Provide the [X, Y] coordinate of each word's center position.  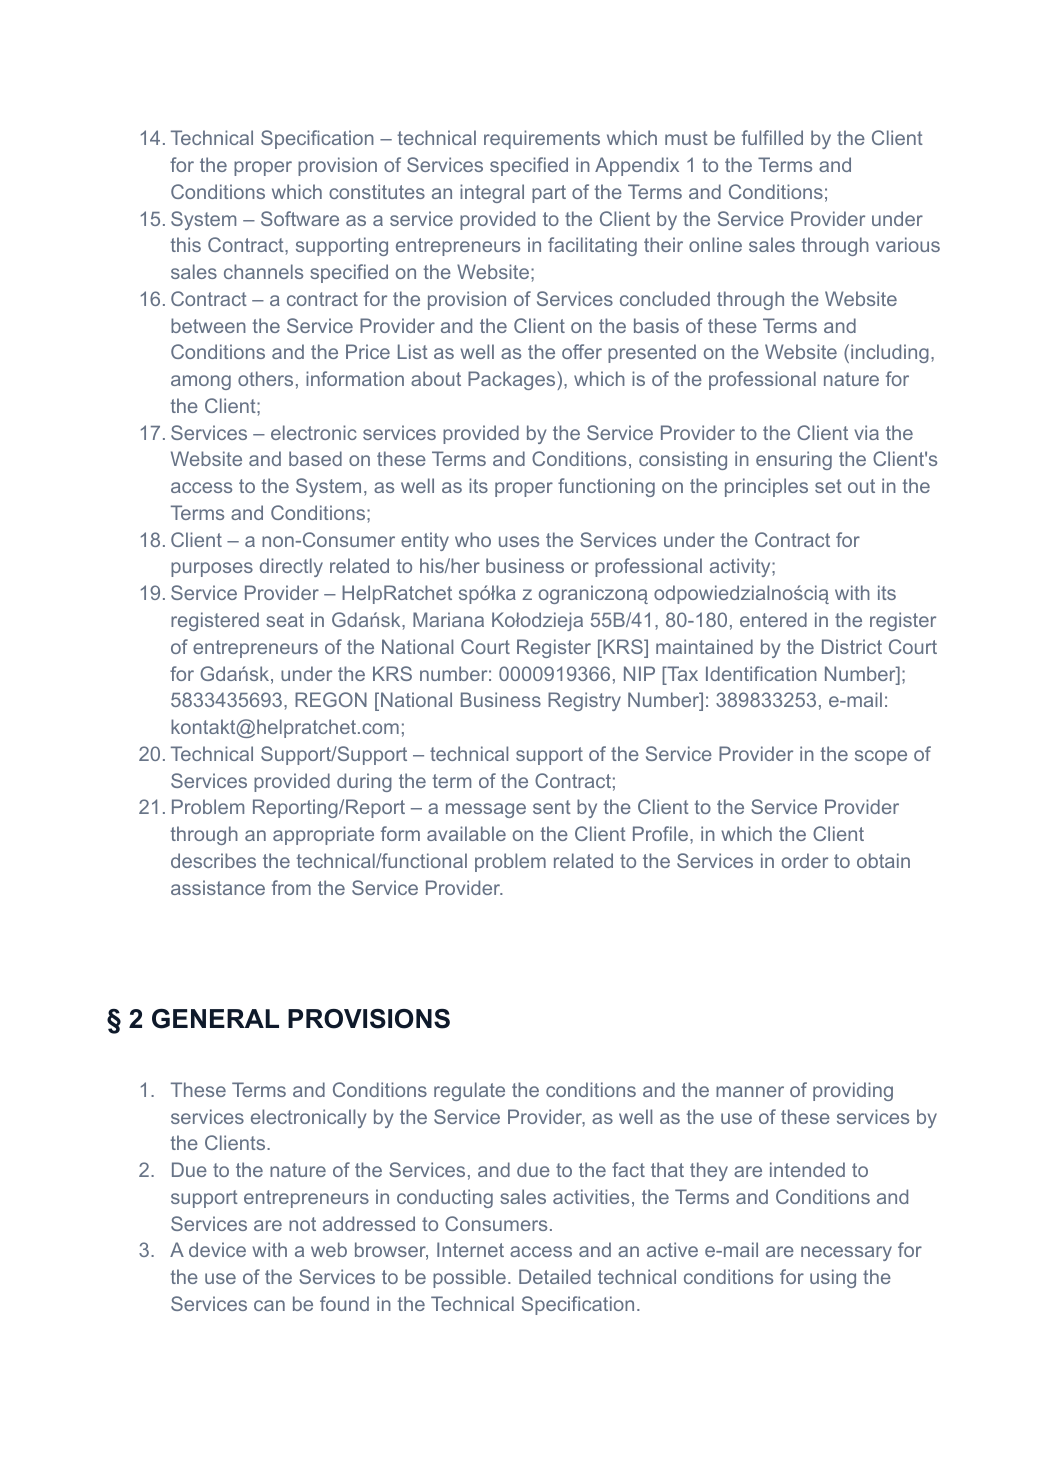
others [265, 378]
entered [773, 619]
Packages [513, 380]
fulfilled [772, 137]
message [486, 810]
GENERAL [215, 1019]
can [269, 1305]
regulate [469, 1091]
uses [519, 541]
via [866, 432]
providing [853, 1091]
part [549, 194]
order [805, 860]
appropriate [323, 835]
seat [285, 620]
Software [300, 218]
